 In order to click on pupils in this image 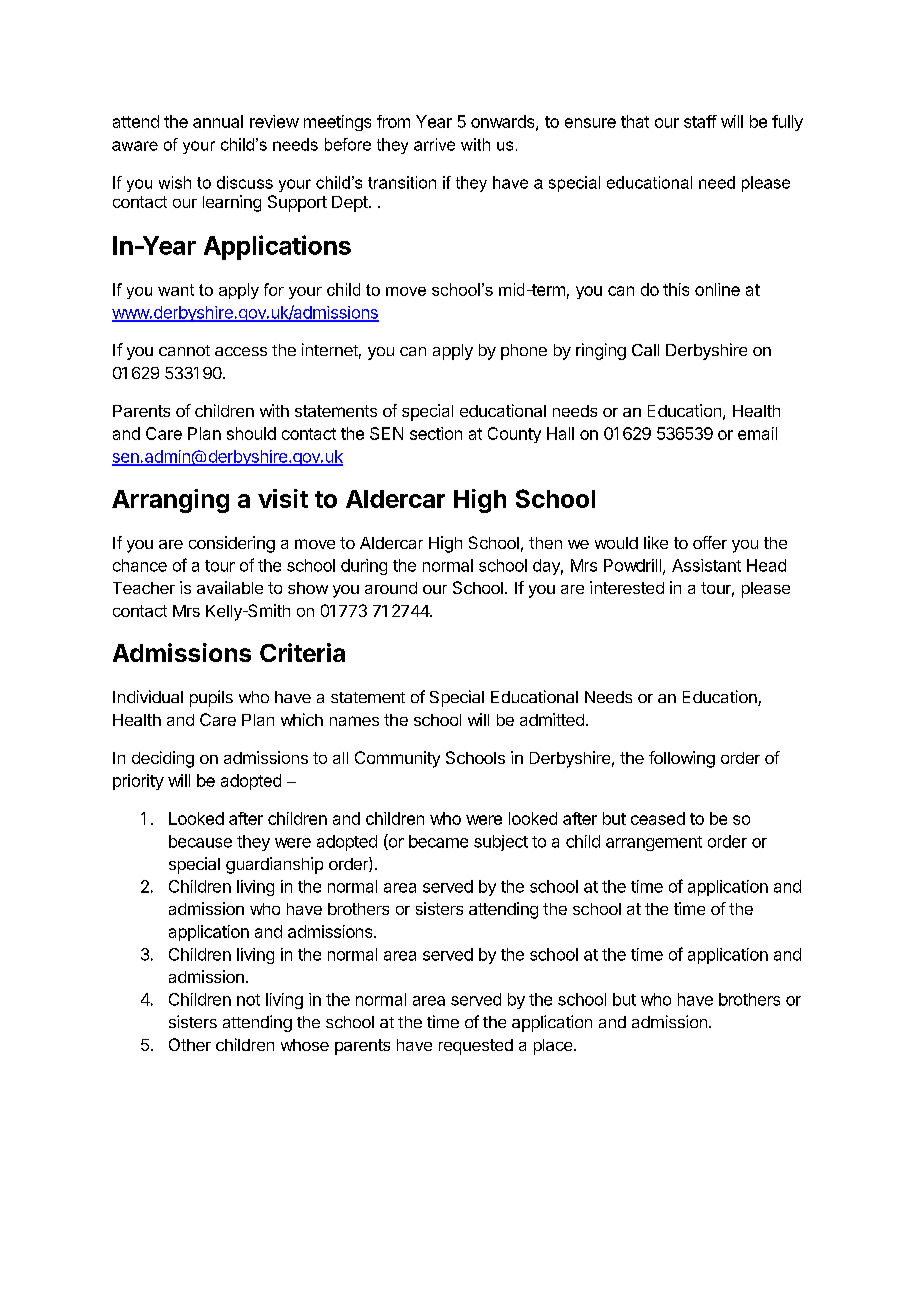, I will do `click(211, 698)`.
